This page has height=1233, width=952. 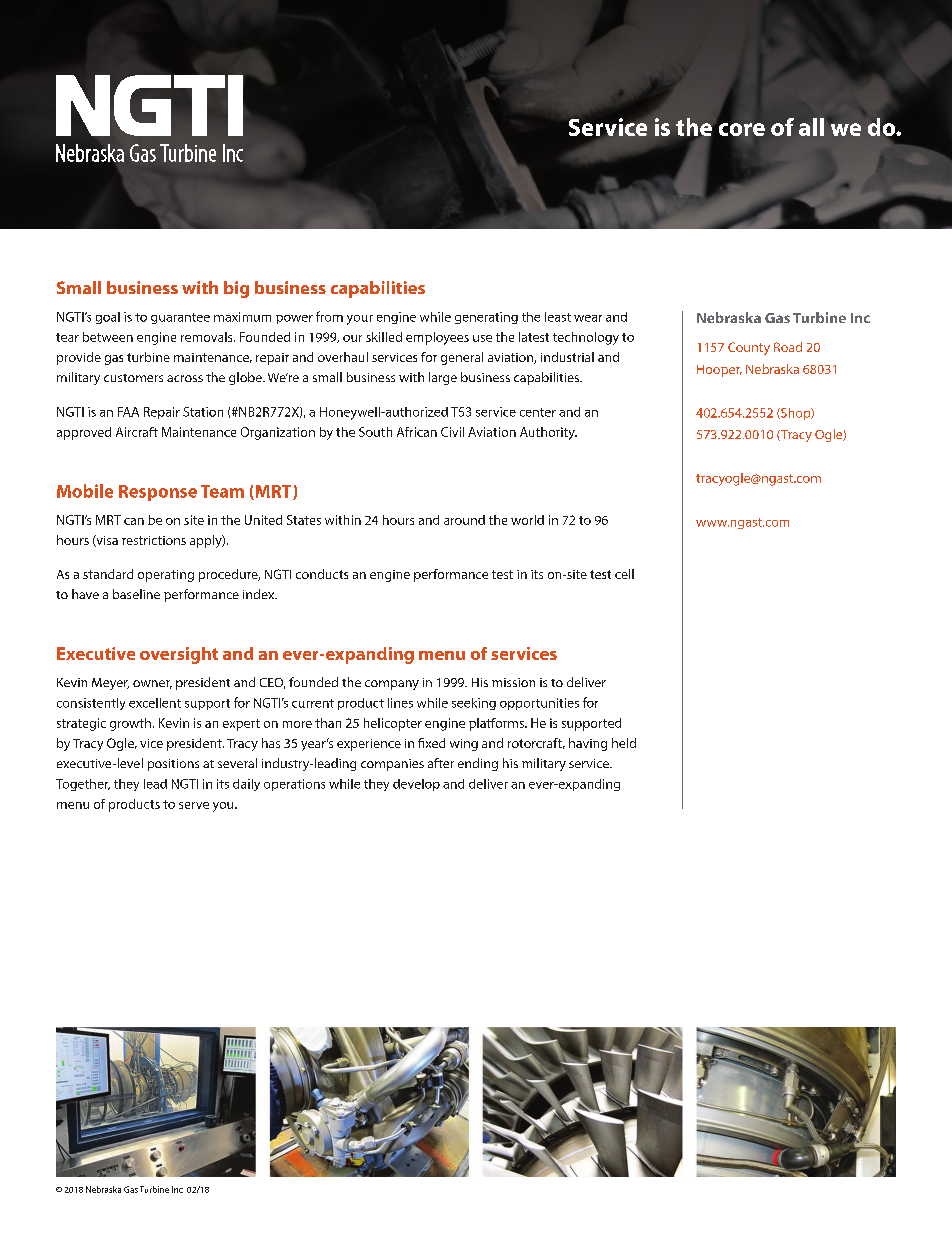 What do you see at coordinates (417, 432) in the page?
I see `African` at bounding box center [417, 432].
